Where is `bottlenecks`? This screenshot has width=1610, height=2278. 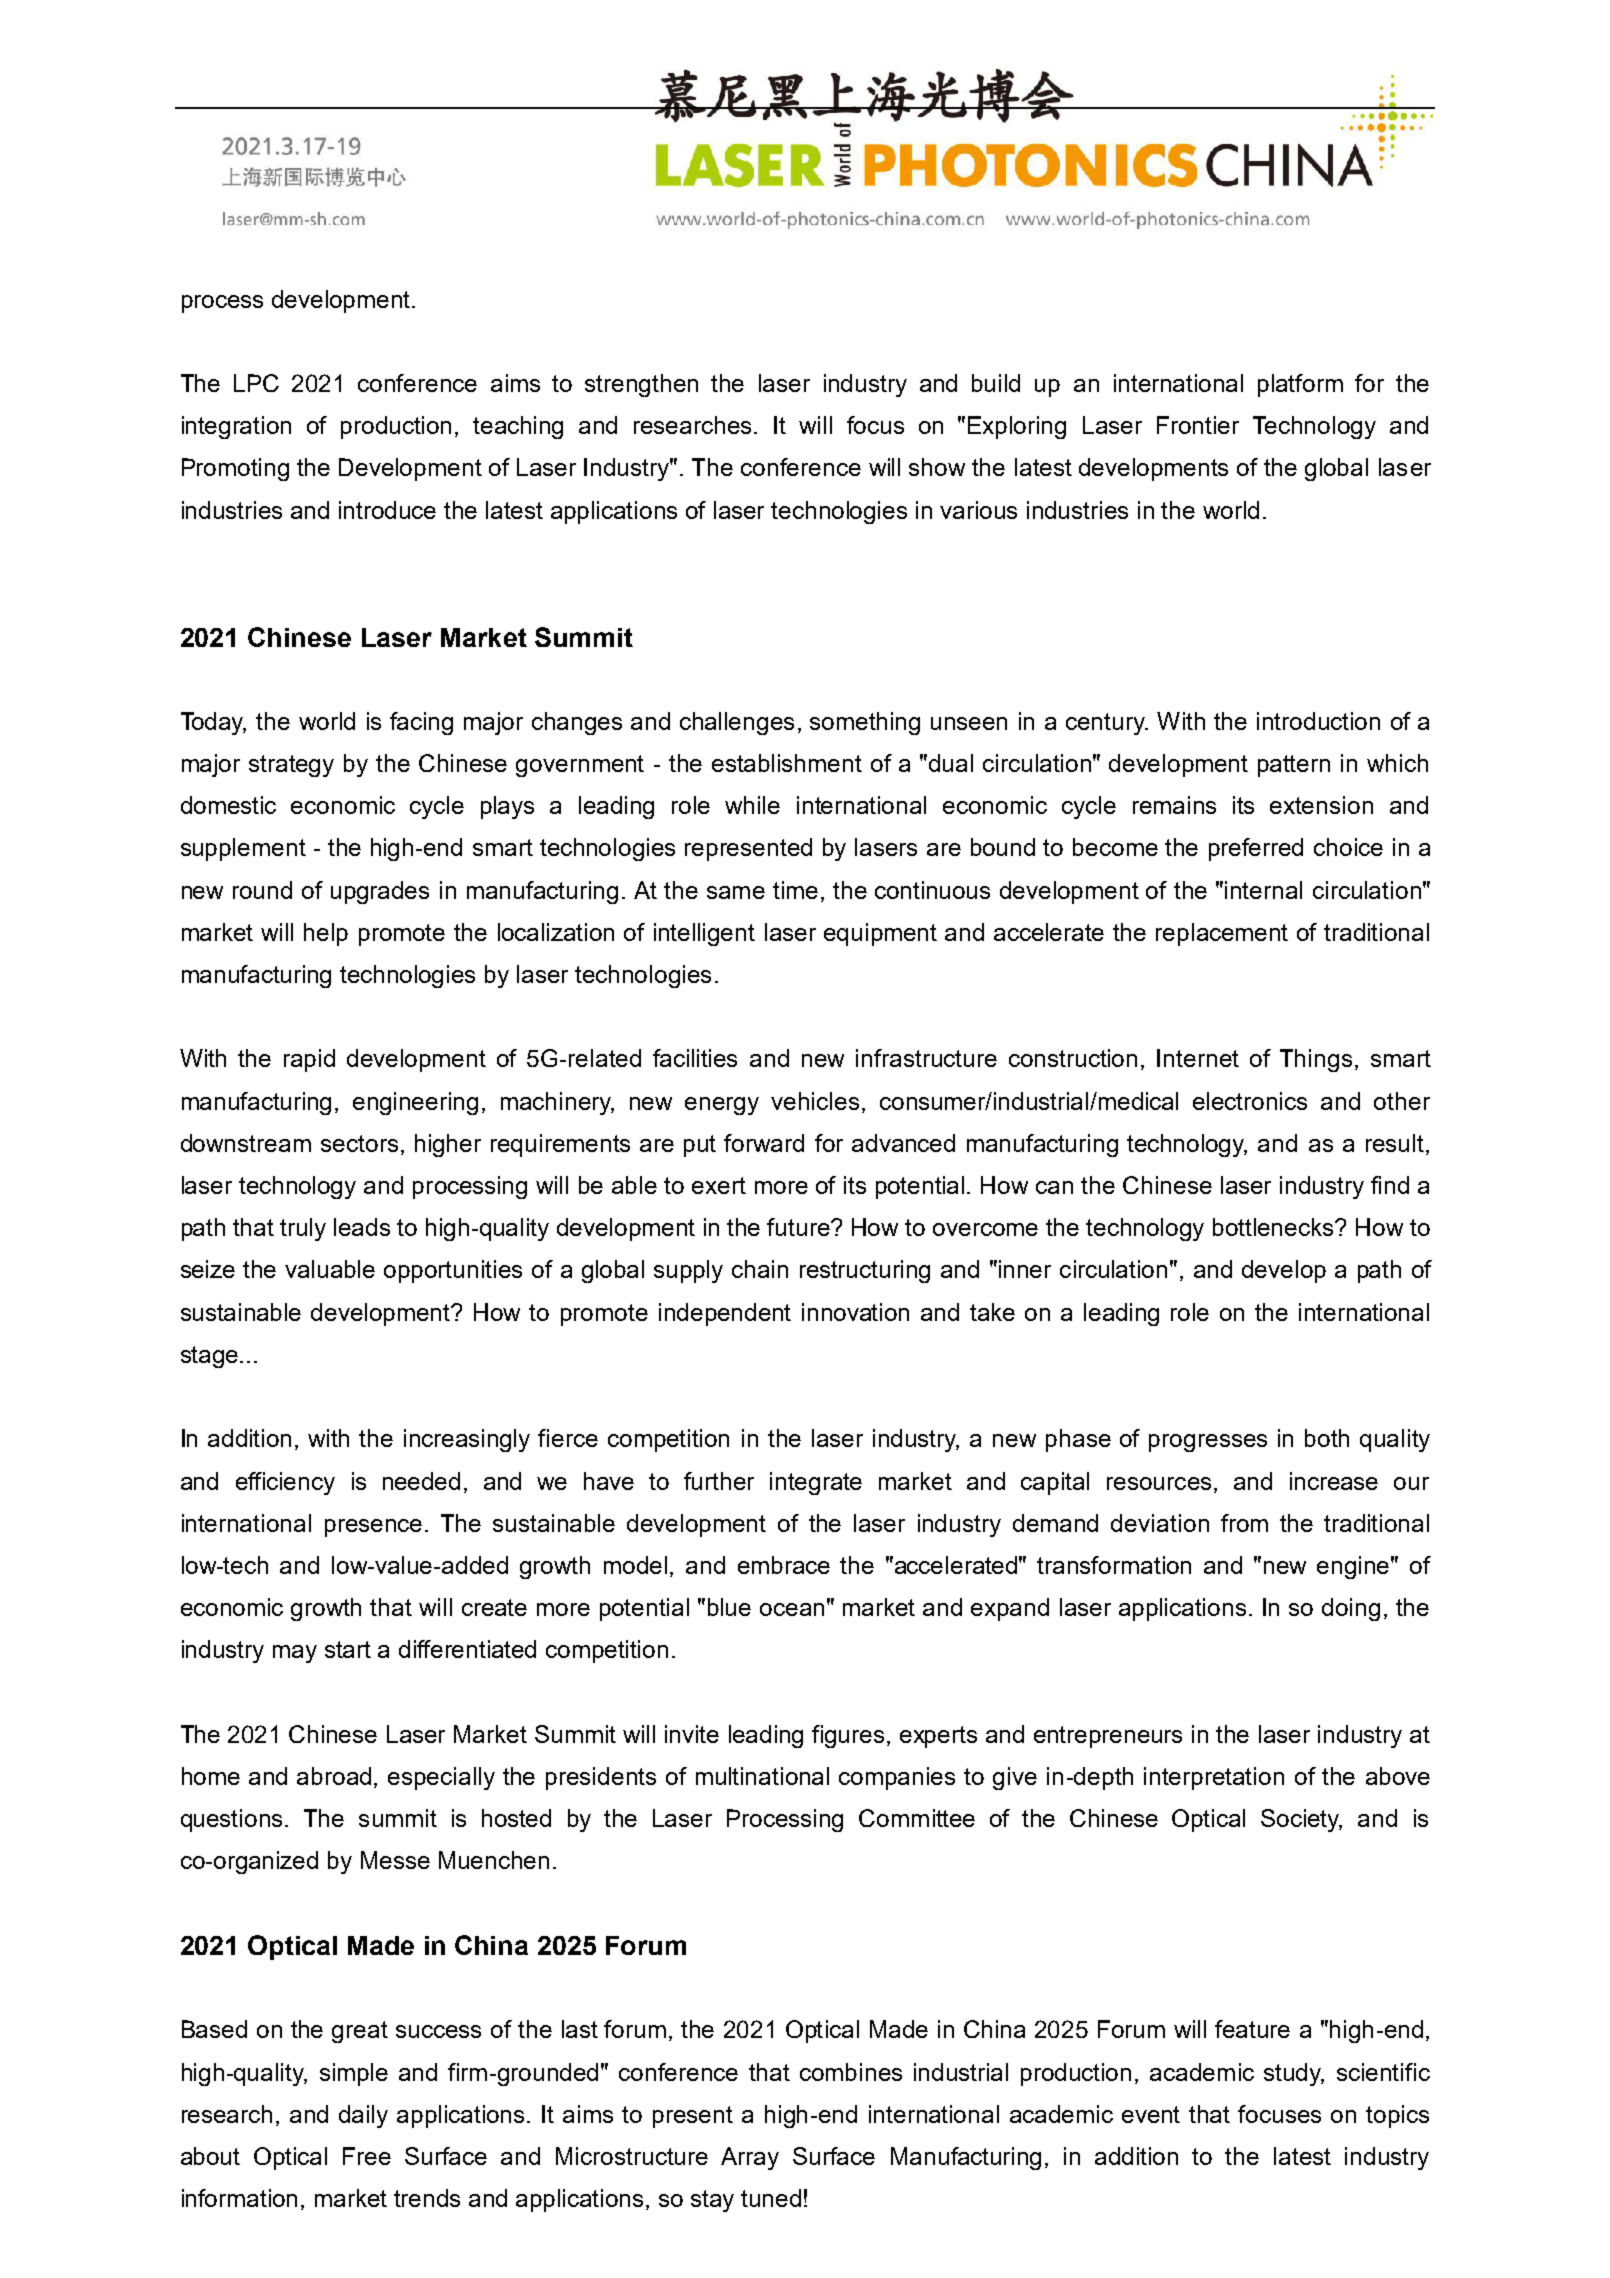 bottlenecks is located at coordinates (1275, 1227).
